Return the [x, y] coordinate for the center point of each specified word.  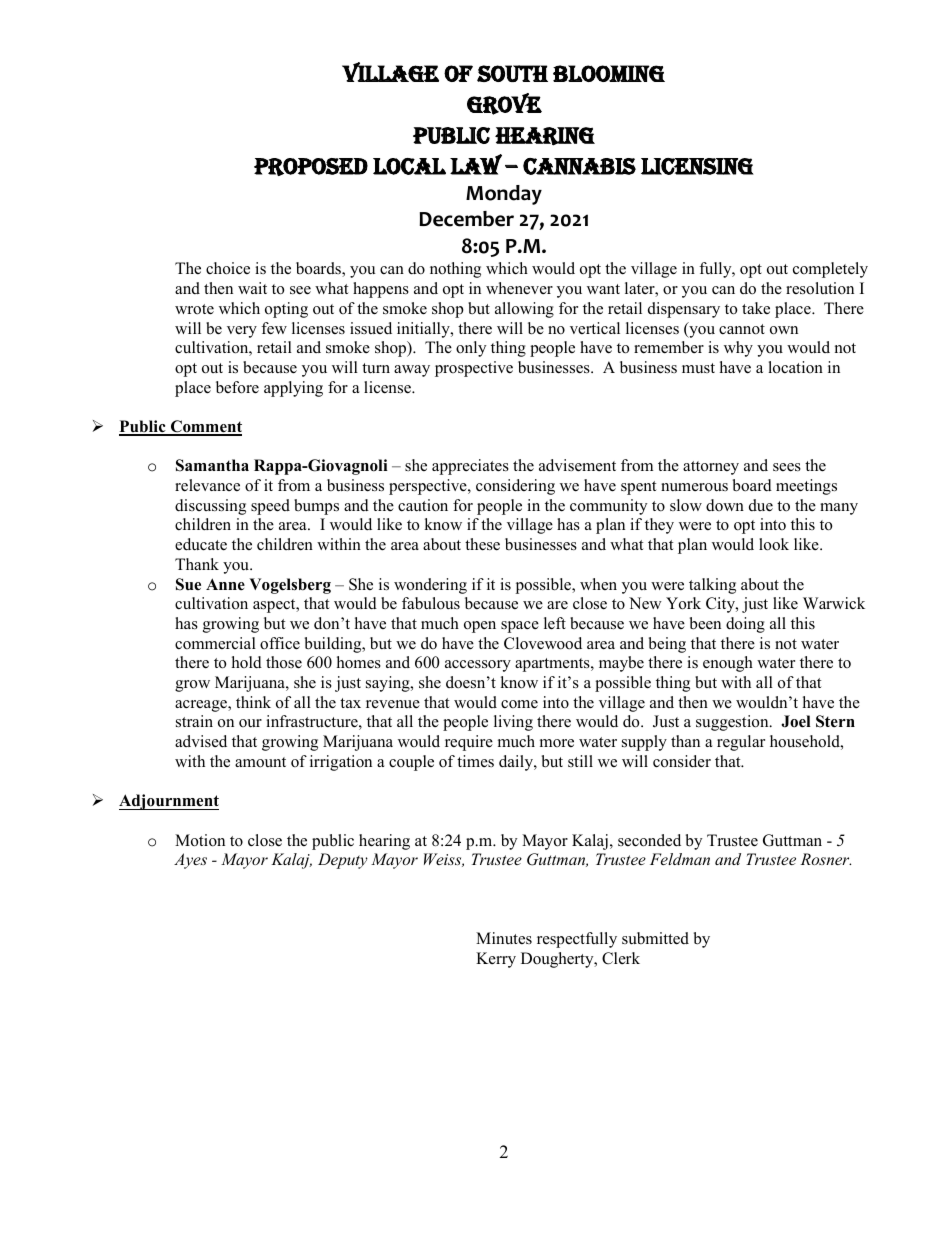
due [761, 505]
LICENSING [697, 166]
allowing [524, 310]
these [482, 544]
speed [270, 507]
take [756, 308]
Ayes [190, 861]
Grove [504, 104]
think [253, 702]
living [513, 723]
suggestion [733, 723]
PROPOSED [311, 167]
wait [252, 288]
